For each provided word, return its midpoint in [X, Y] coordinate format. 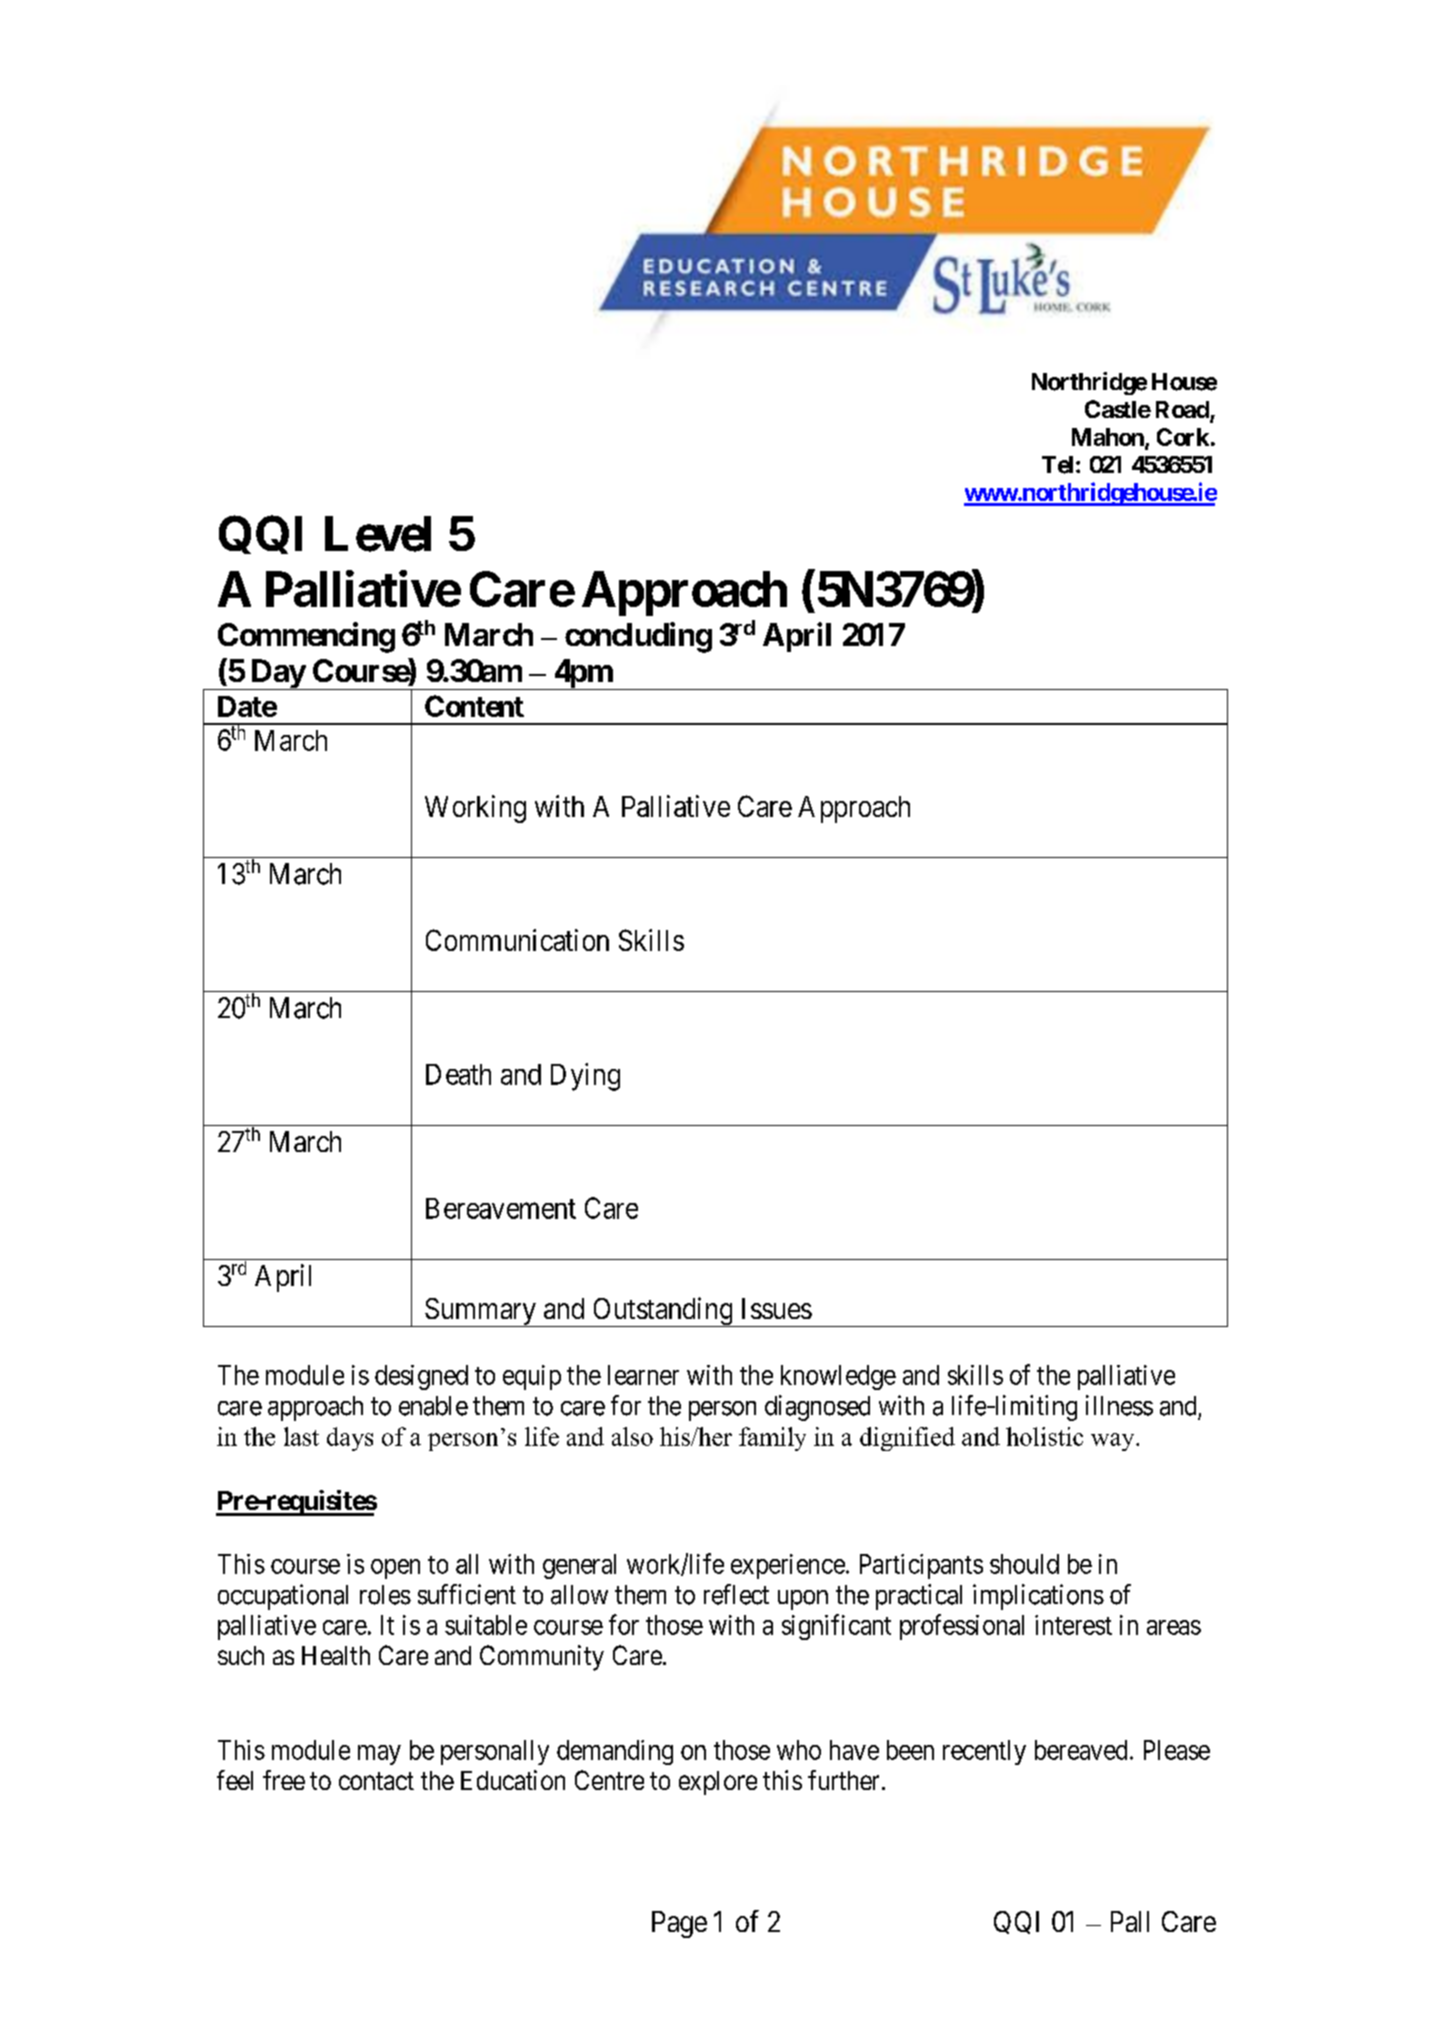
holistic [1044, 1436]
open [395, 1569]
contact [376, 1781]
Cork [1183, 437]
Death [458, 1074]
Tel [1057, 465]
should [1024, 1564]
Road [1183, 411]
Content [474, 706]
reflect [736, 1594]
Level [378, 534]
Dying [585, 1077]
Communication [517, 940]
